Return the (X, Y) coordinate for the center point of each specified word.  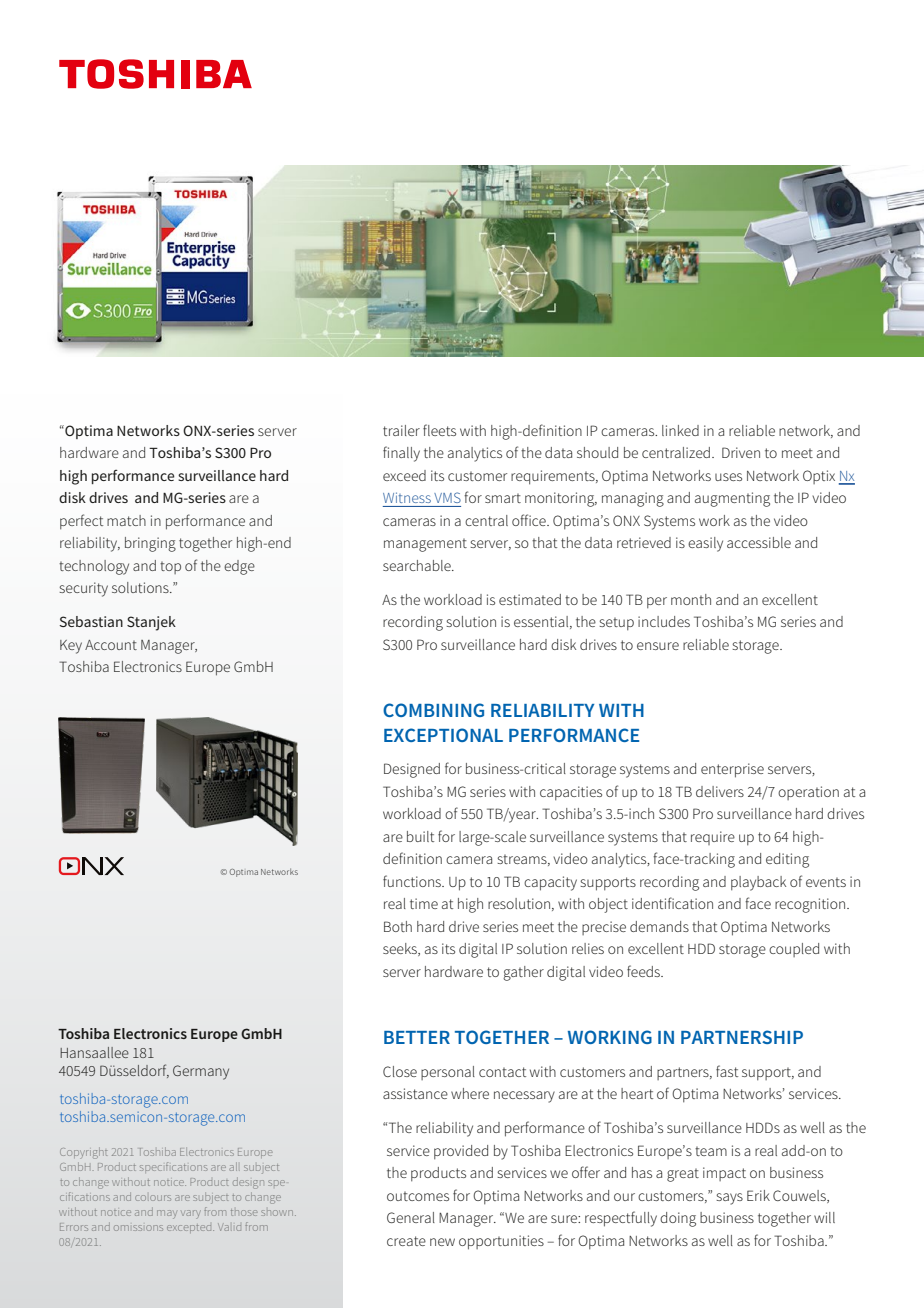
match (126, 520)
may (167, 1214)
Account (111, 645)
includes (664, 621)
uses (728, 477)
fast (727, 1071)
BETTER (417, 1037)
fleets (439, 430)
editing (787, 860)
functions (413, 881)
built (420, 836)
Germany (201, 1072)
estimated (530, 599)
